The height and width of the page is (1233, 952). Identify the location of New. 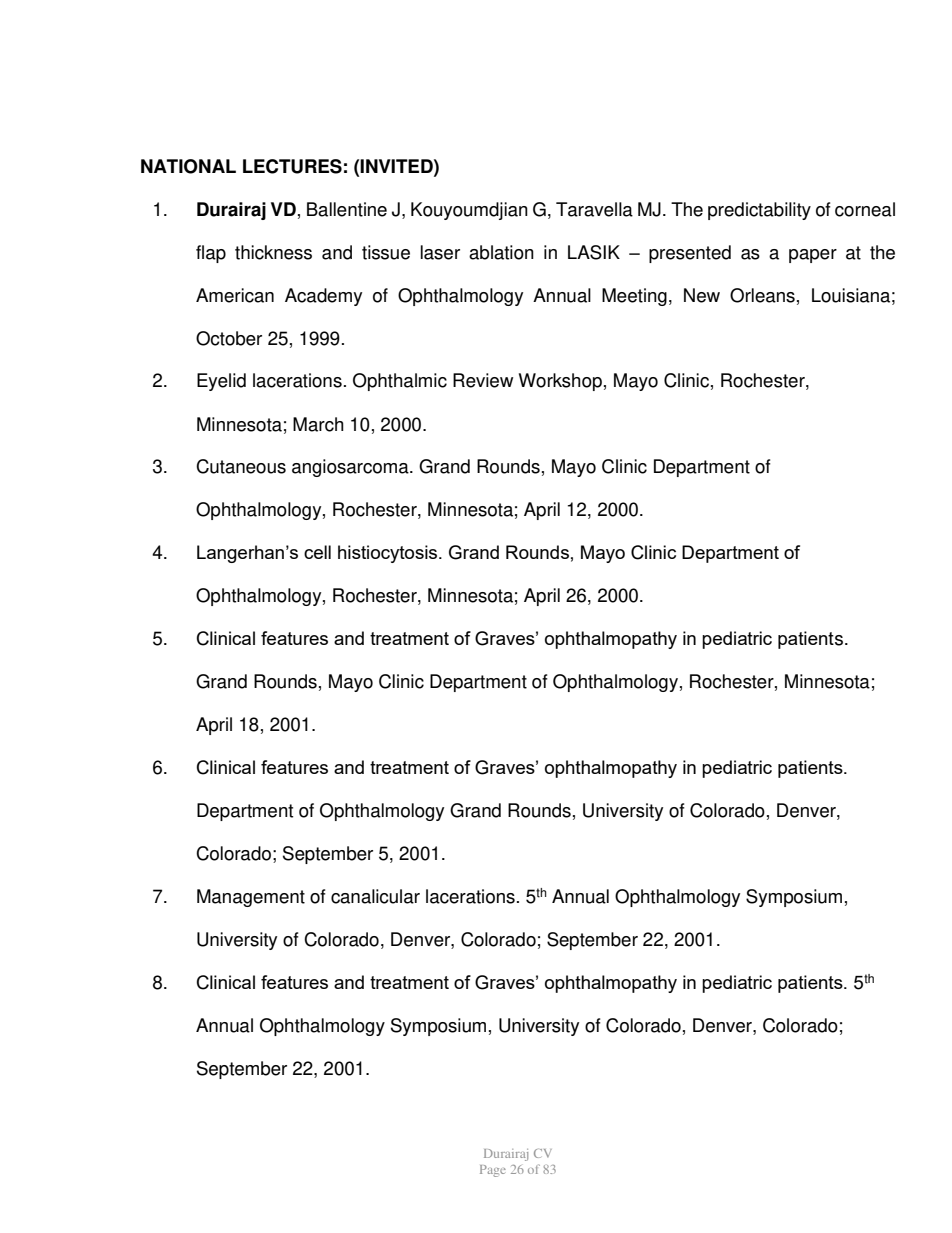
(702, 295).
